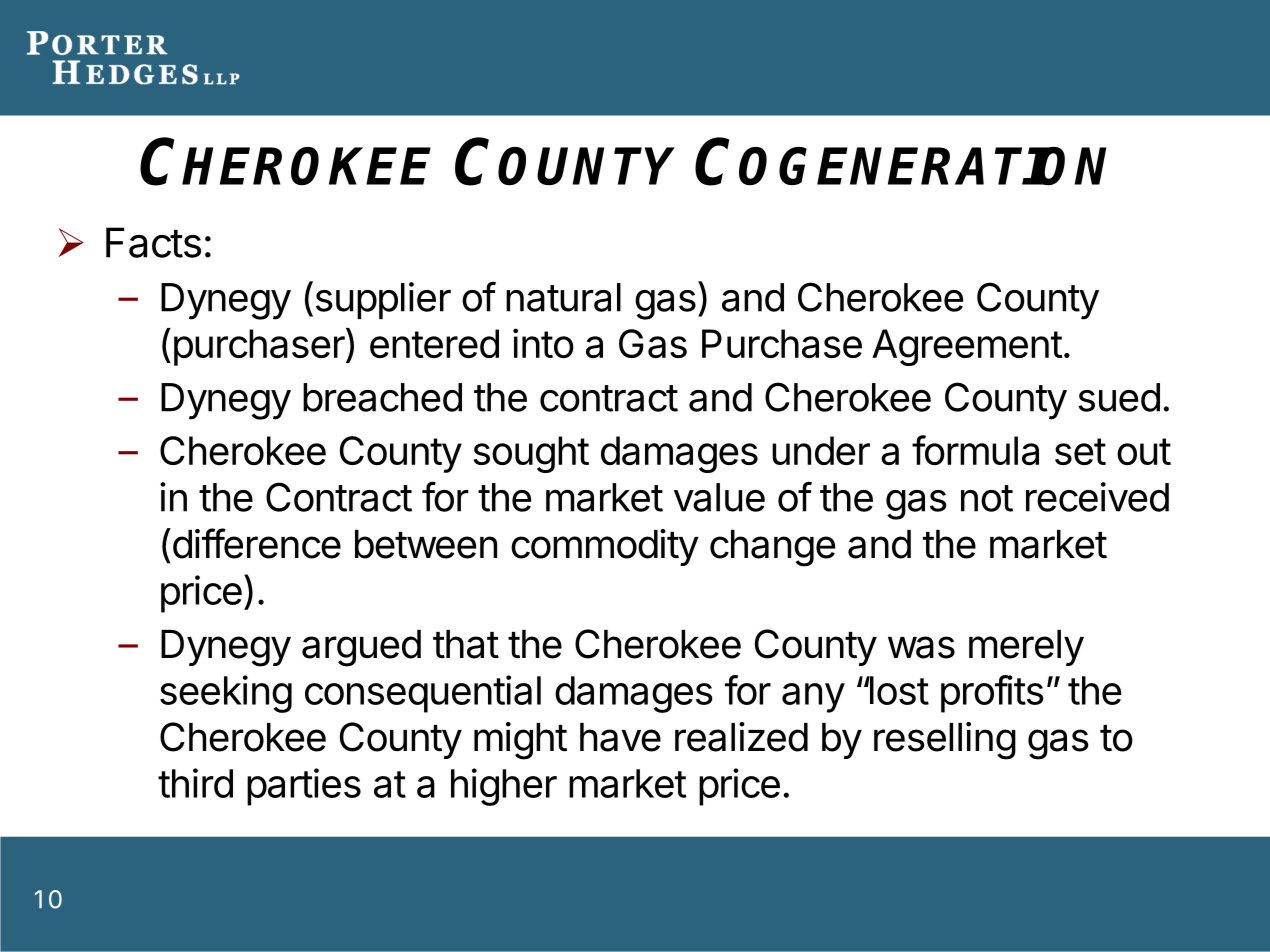 The image size is (1270, 952). What do you see at coordinates (992, 694) in the document?
I see `profits` at bounding box center [992, 694].
